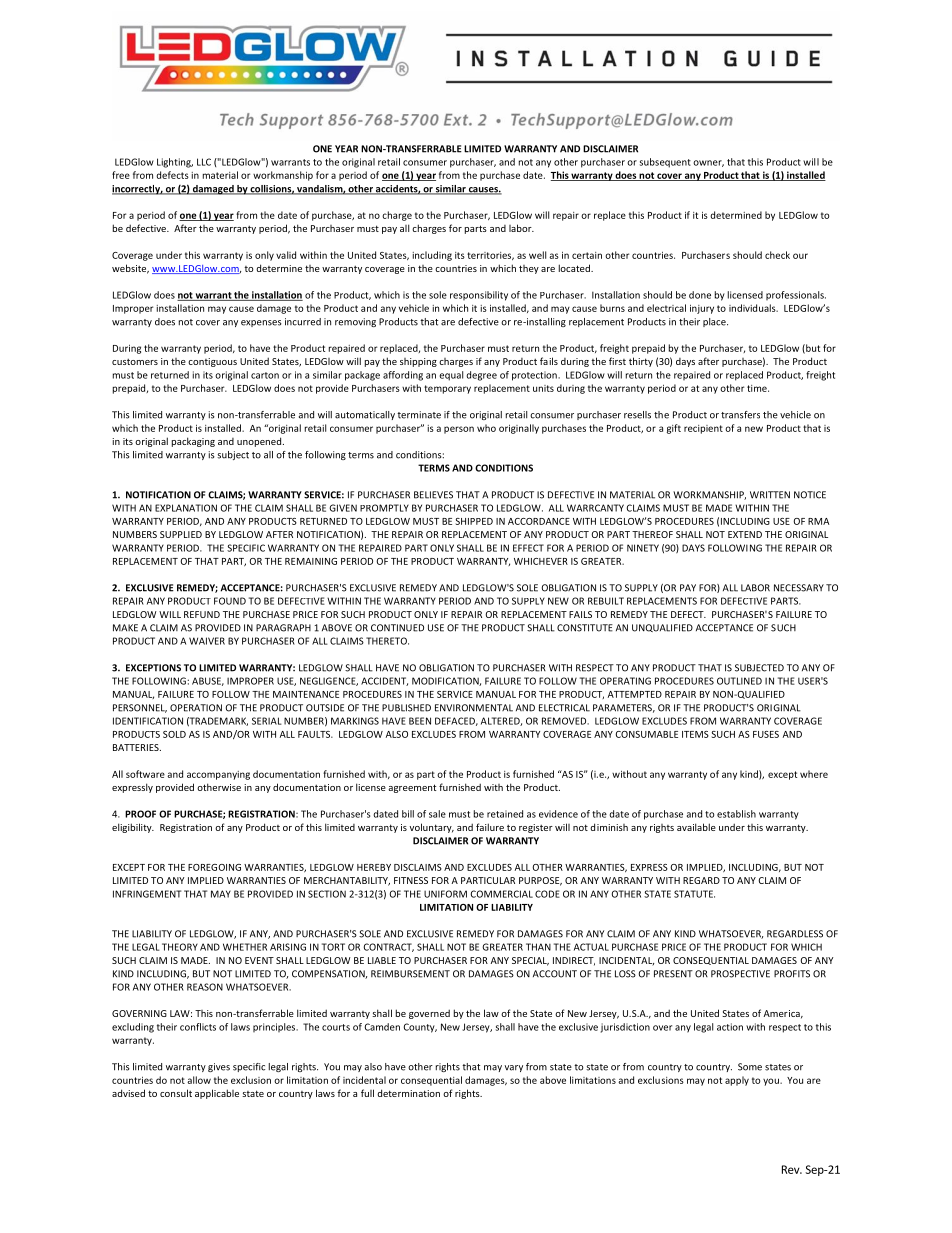  Describe the element at coordinates (218, 775) in the screenshot. I see `accompanying` at that location.
